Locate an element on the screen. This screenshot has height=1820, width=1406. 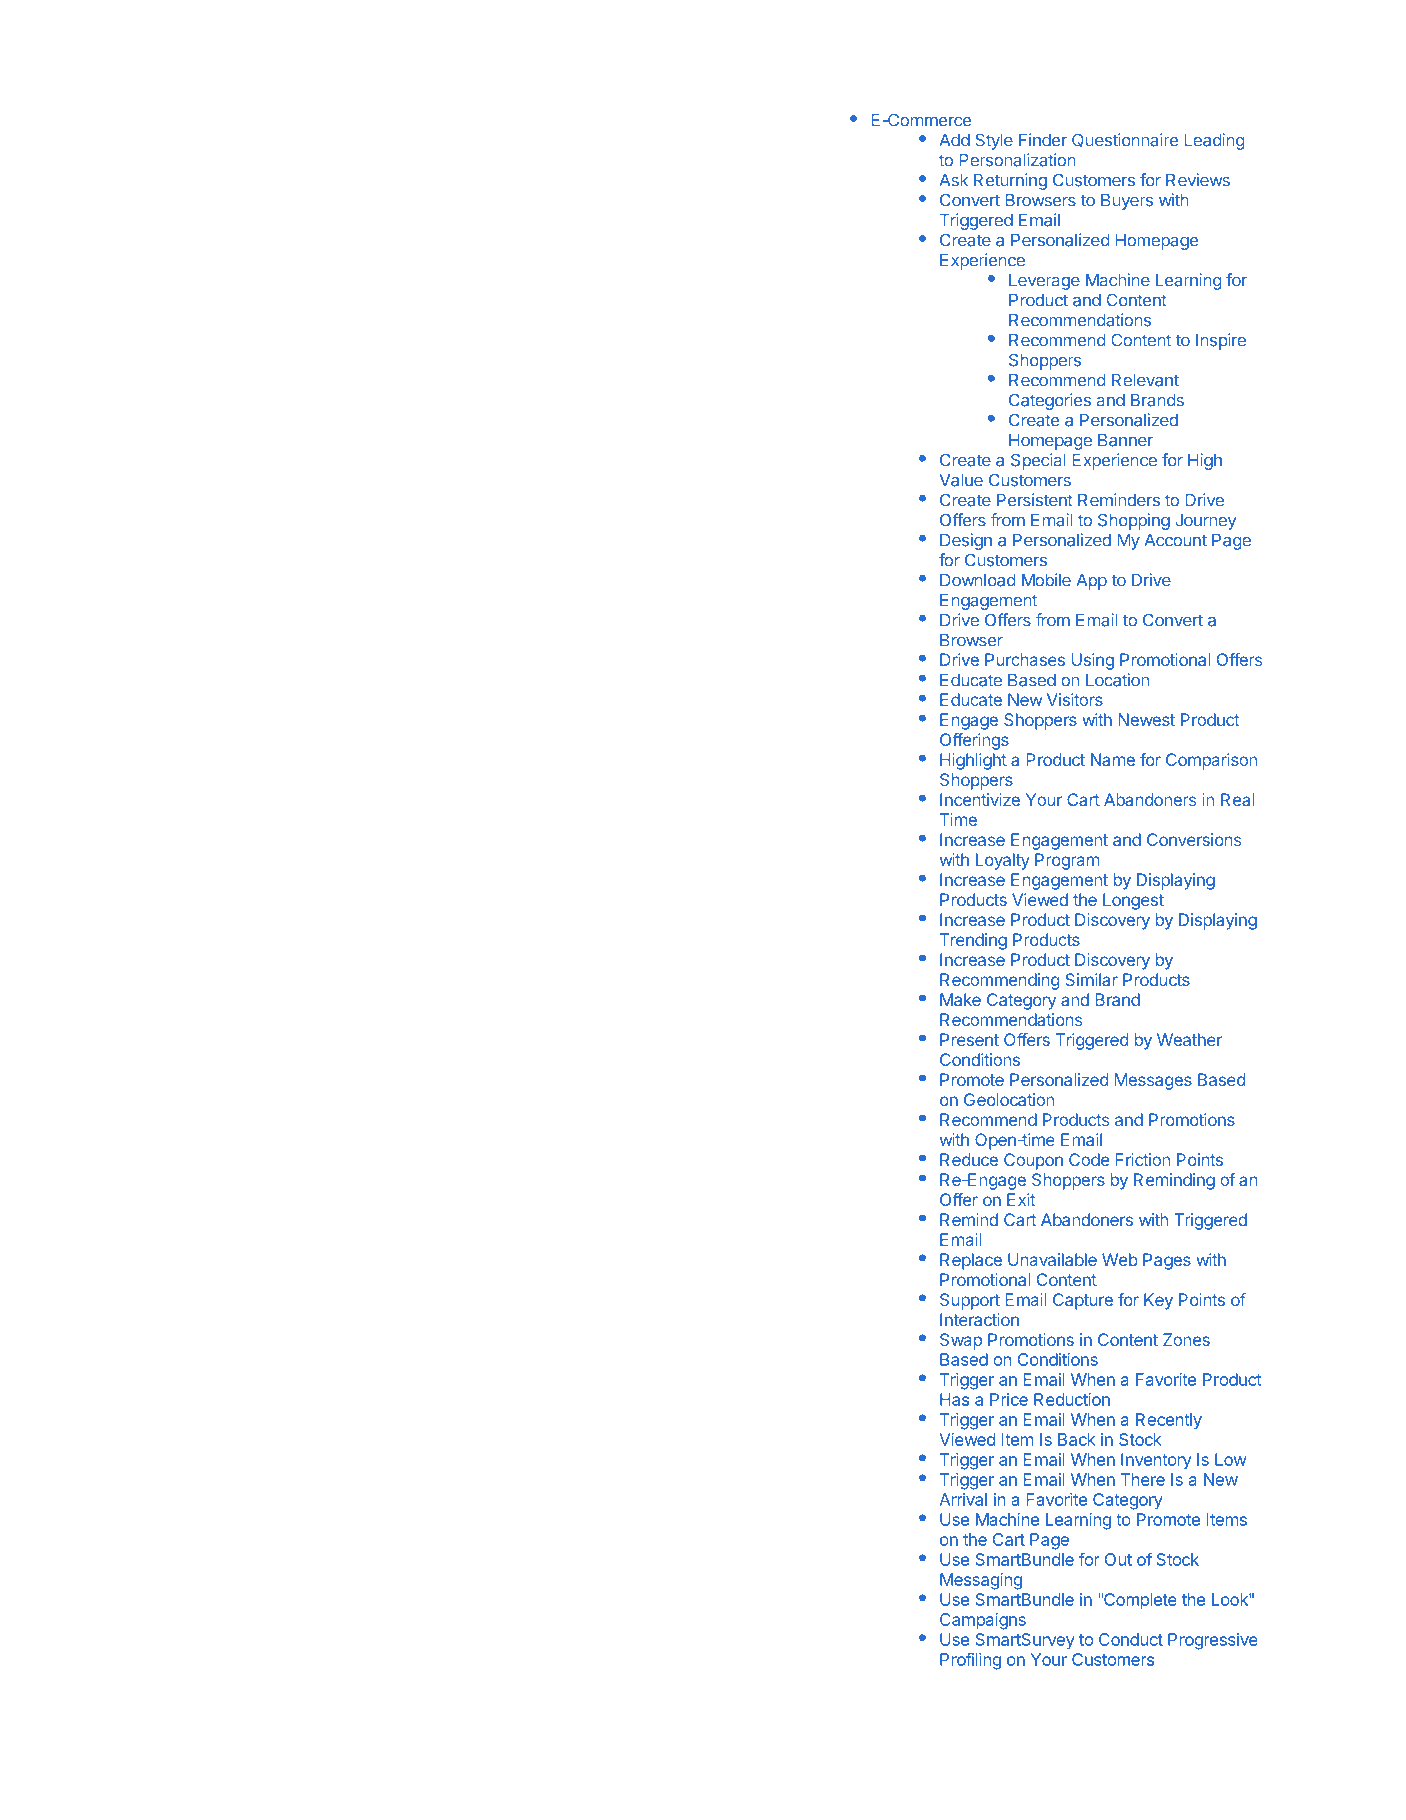
Reviews is located at coordinates (1198, 180).
